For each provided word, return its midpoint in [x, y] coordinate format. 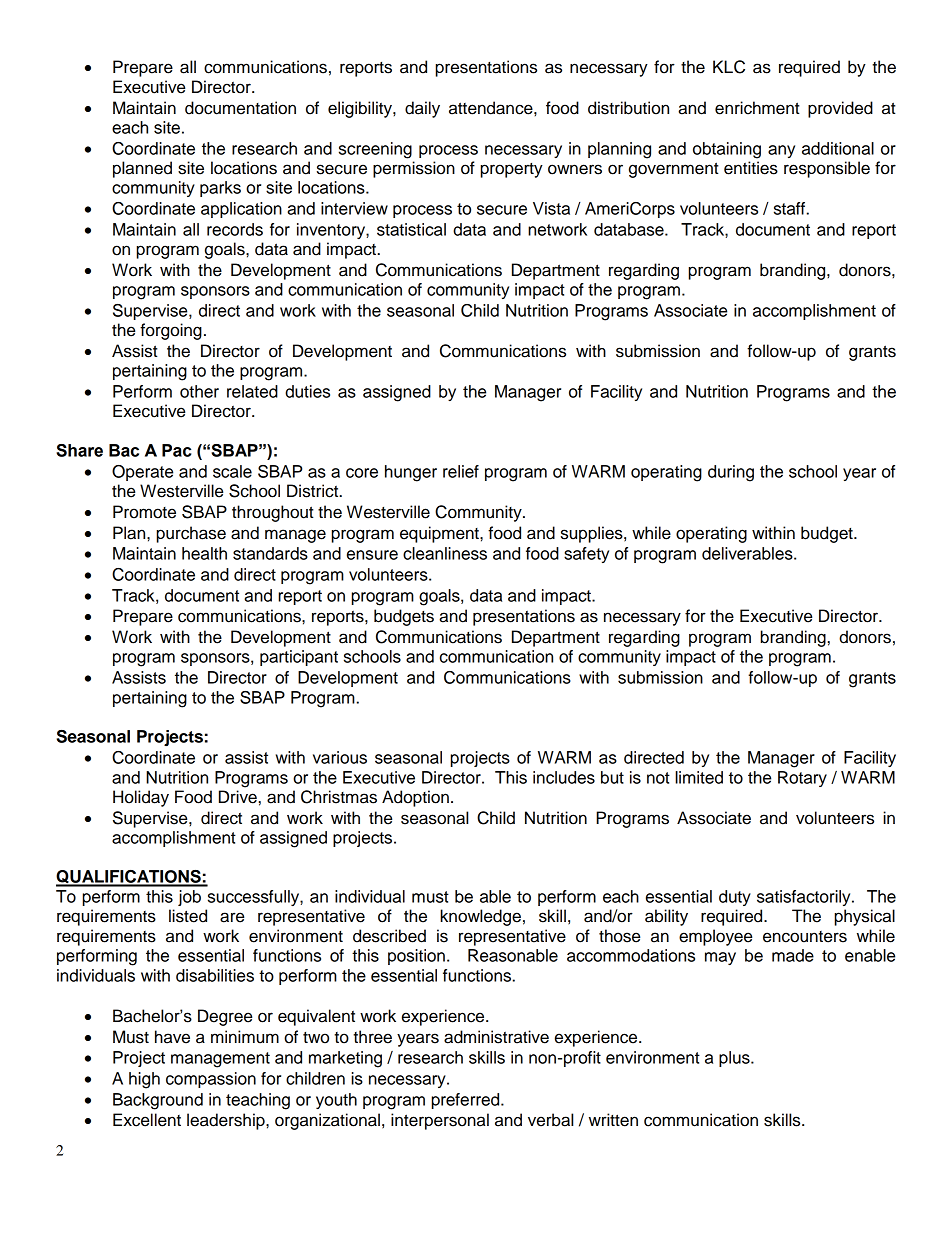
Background [158, 1101]
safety [586, 555]
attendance [492, 108]
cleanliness [445, 553]
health [204, 553]
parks [220, 189]
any [781, 151]
